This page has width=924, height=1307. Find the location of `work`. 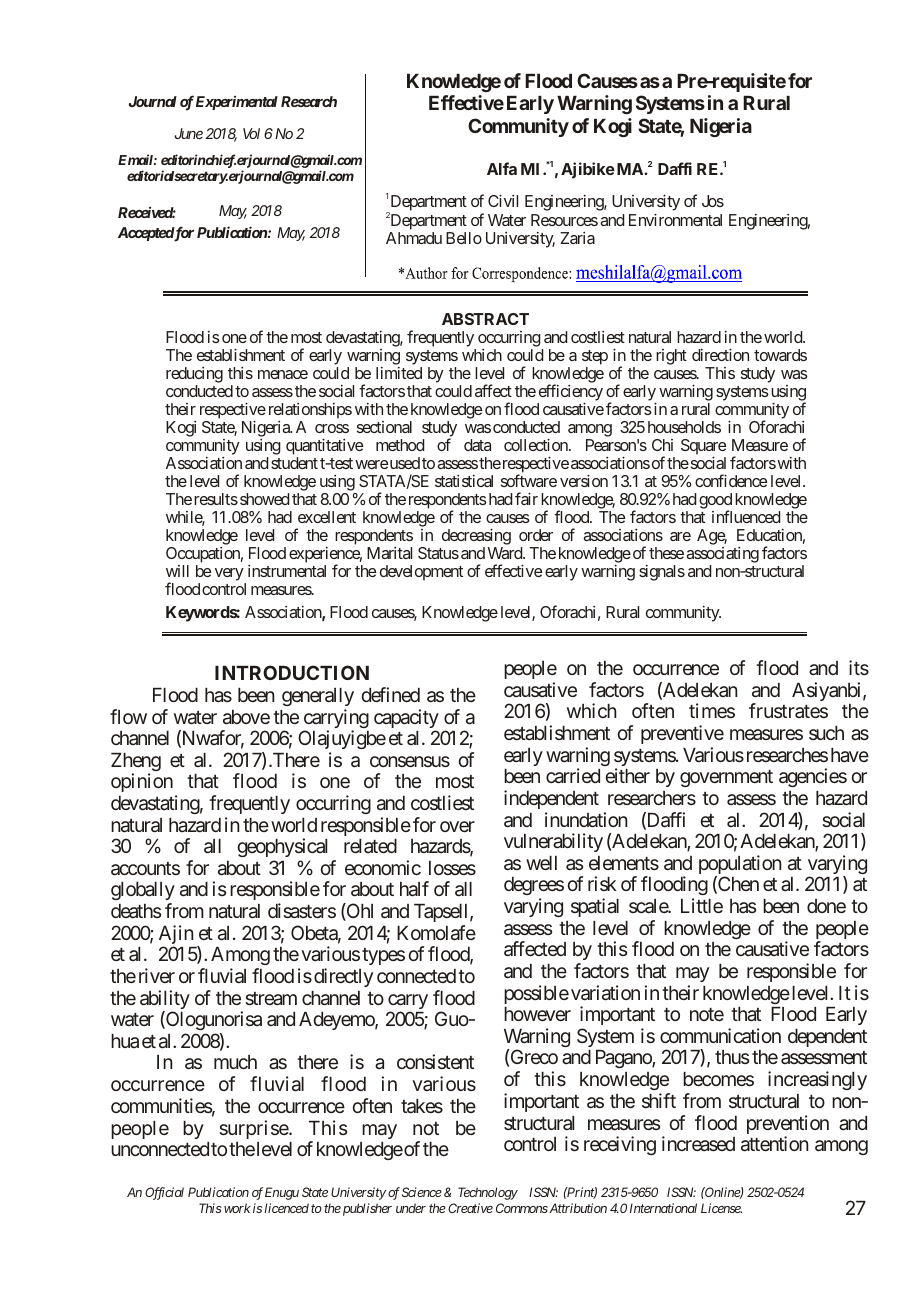

work is located at coordinates (236, 1208).
